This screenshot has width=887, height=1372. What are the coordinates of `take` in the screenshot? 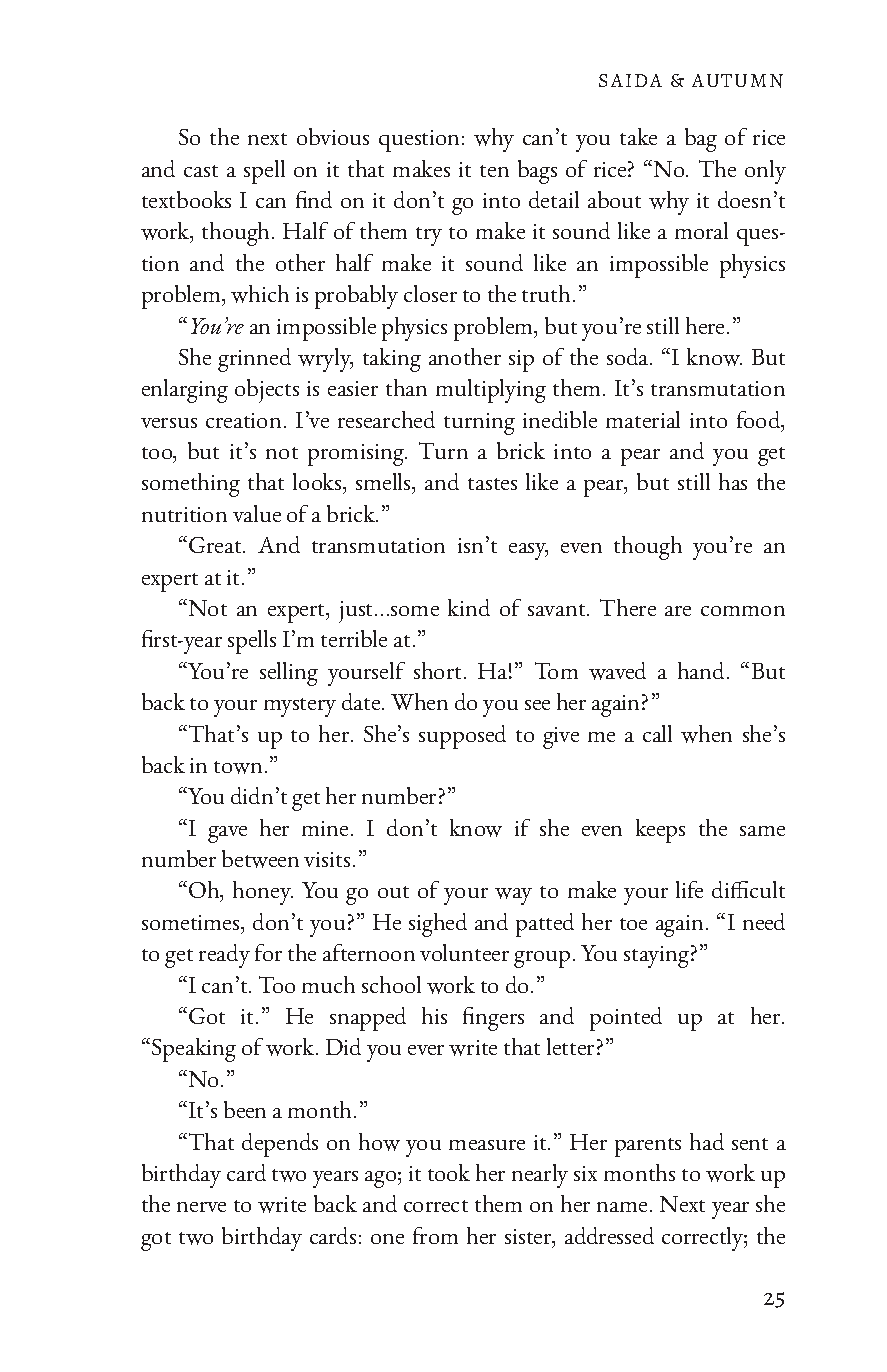 It's located at (638, 136).
